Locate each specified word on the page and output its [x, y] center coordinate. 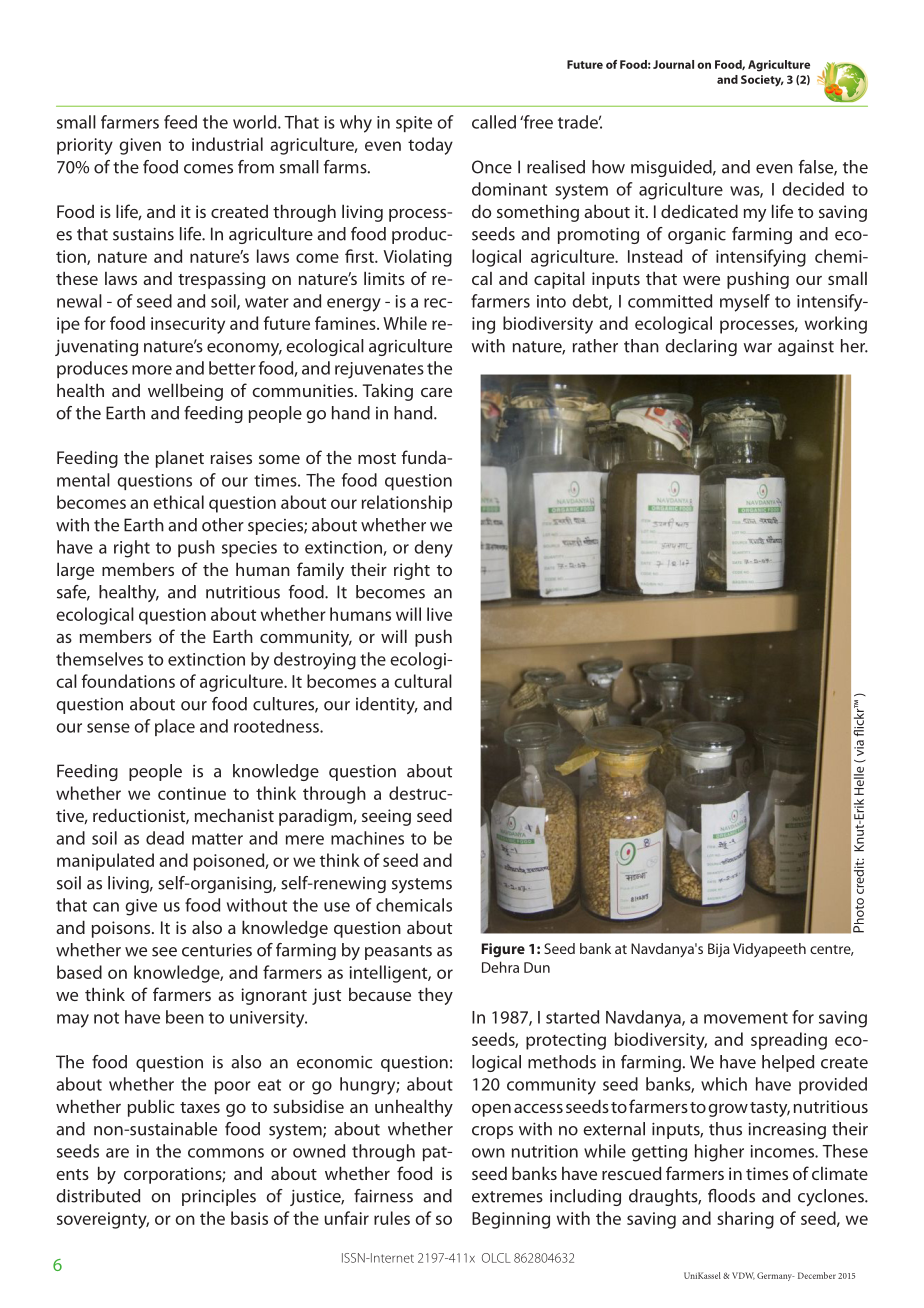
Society [762, 81]
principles [219, 1197]
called [494, 122]
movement [746, 1018]
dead [165, 838]
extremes [507, 1197]
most [377, 458]
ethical [178, 502]
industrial [227, 144]
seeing [386, 817]
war [757, 348]
